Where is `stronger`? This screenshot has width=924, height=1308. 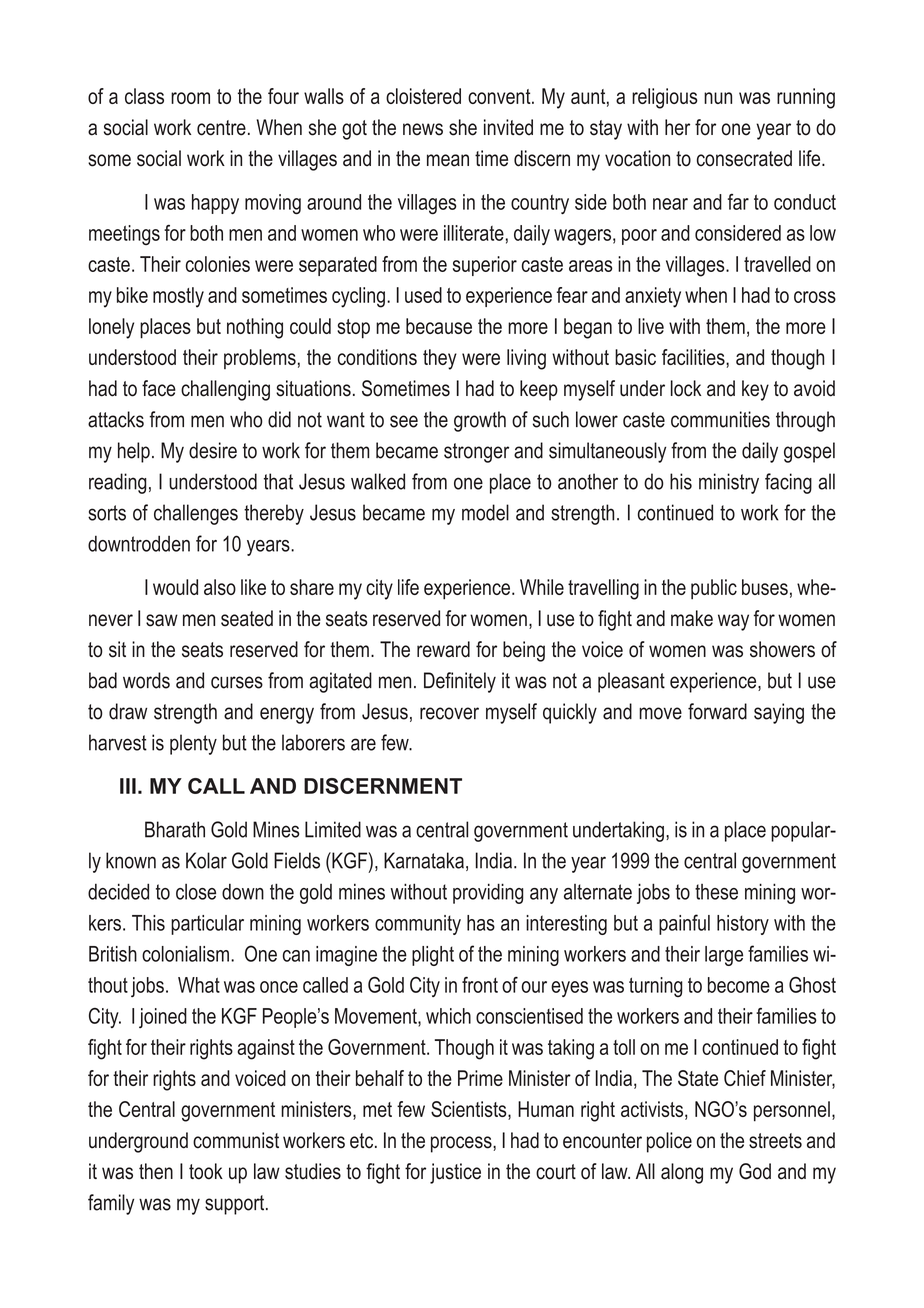 stronger is located at coordinates (476, 453).
